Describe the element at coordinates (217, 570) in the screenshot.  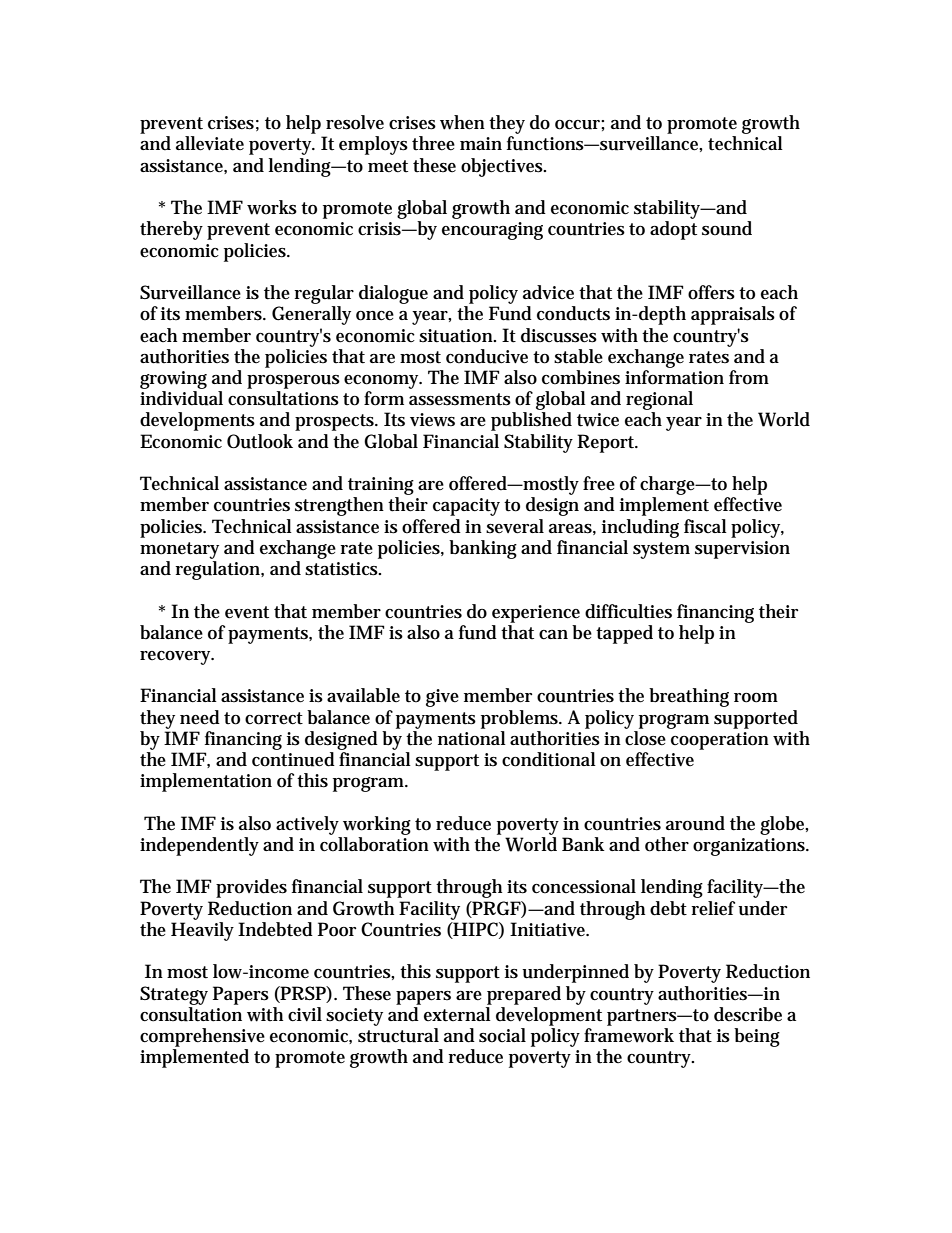
I see `regulation` at that location.
